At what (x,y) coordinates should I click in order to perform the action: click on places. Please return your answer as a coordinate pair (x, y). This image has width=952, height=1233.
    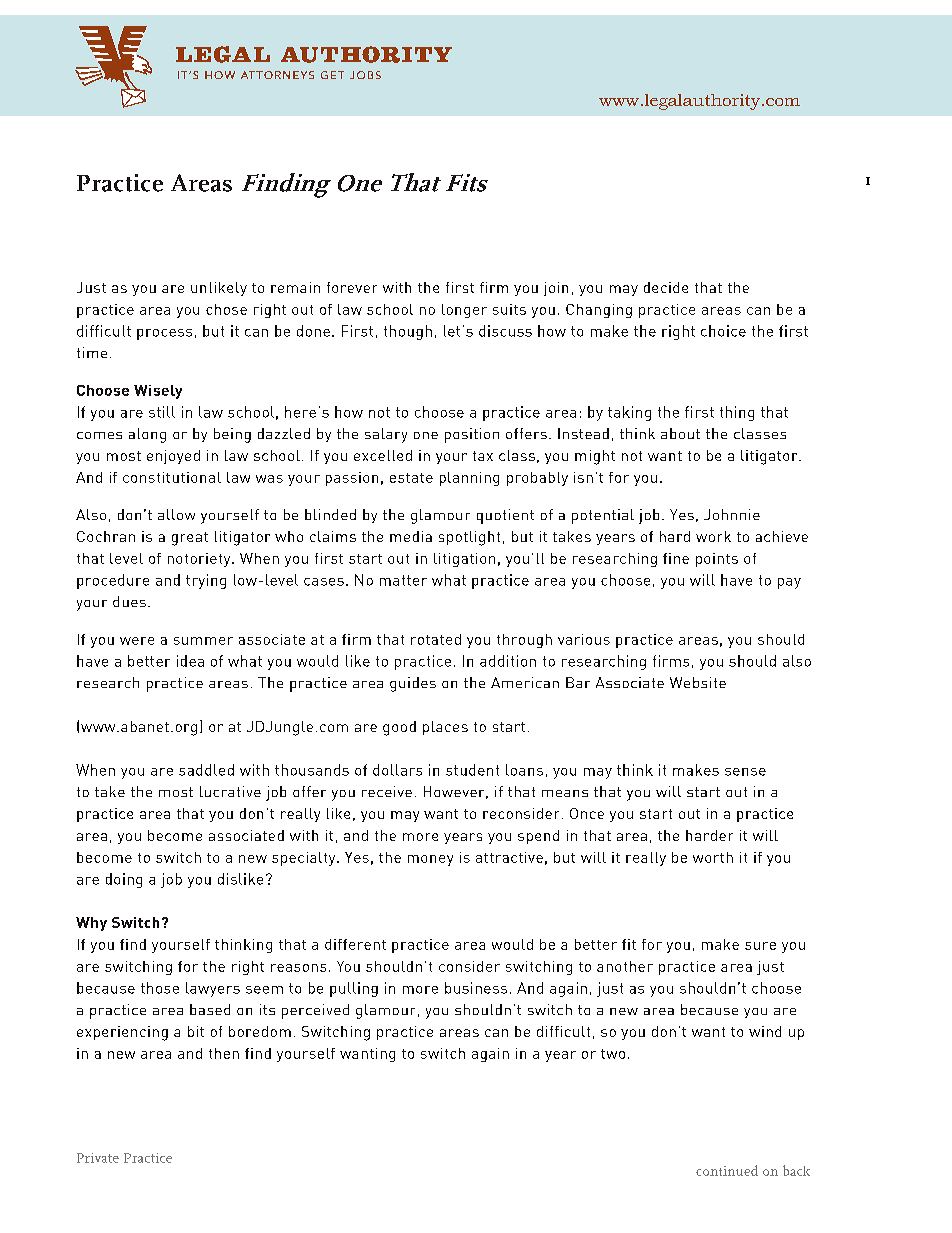
    Looking at the image, I should click on (445, 728).
